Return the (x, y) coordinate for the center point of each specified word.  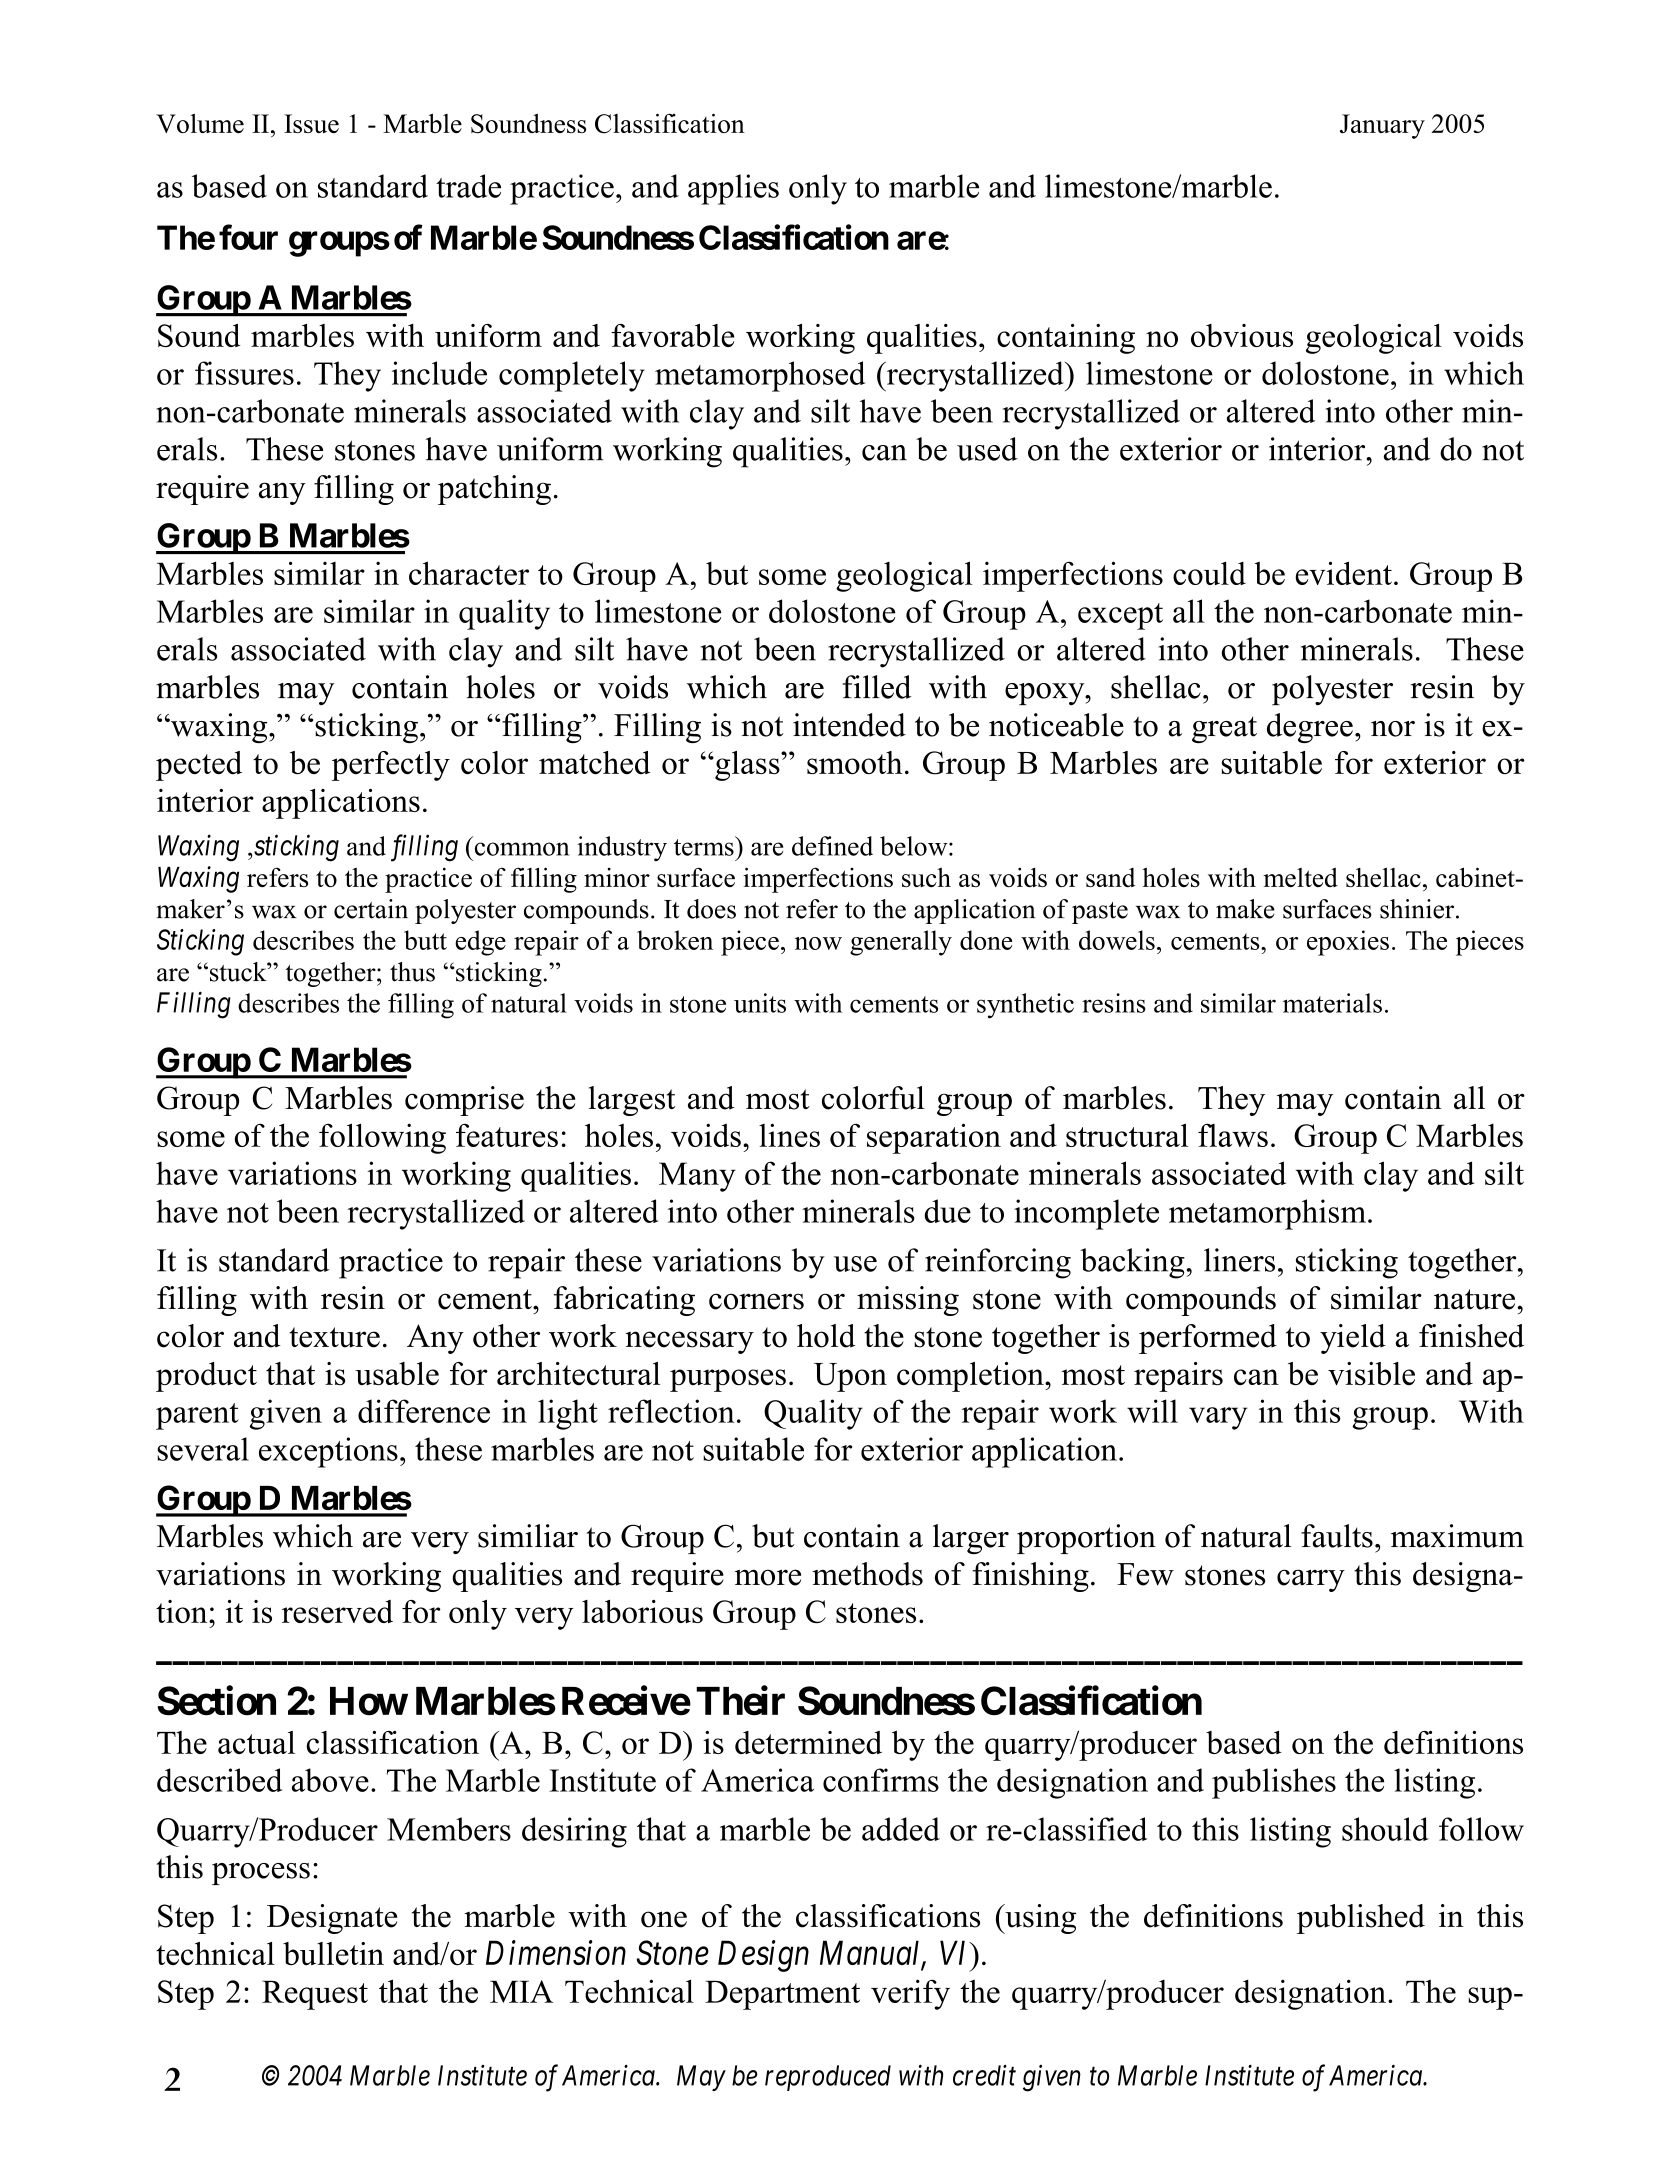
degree (1310, 728)
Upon (850, 1377)
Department (782, 1995)
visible (1371, 1373)
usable (397, 1373)
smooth (855, 762)
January (1382, 126)
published (1361, 1919)
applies (733, 189)
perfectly (391, 766)
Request (315, 1995)
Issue (311, 123)
